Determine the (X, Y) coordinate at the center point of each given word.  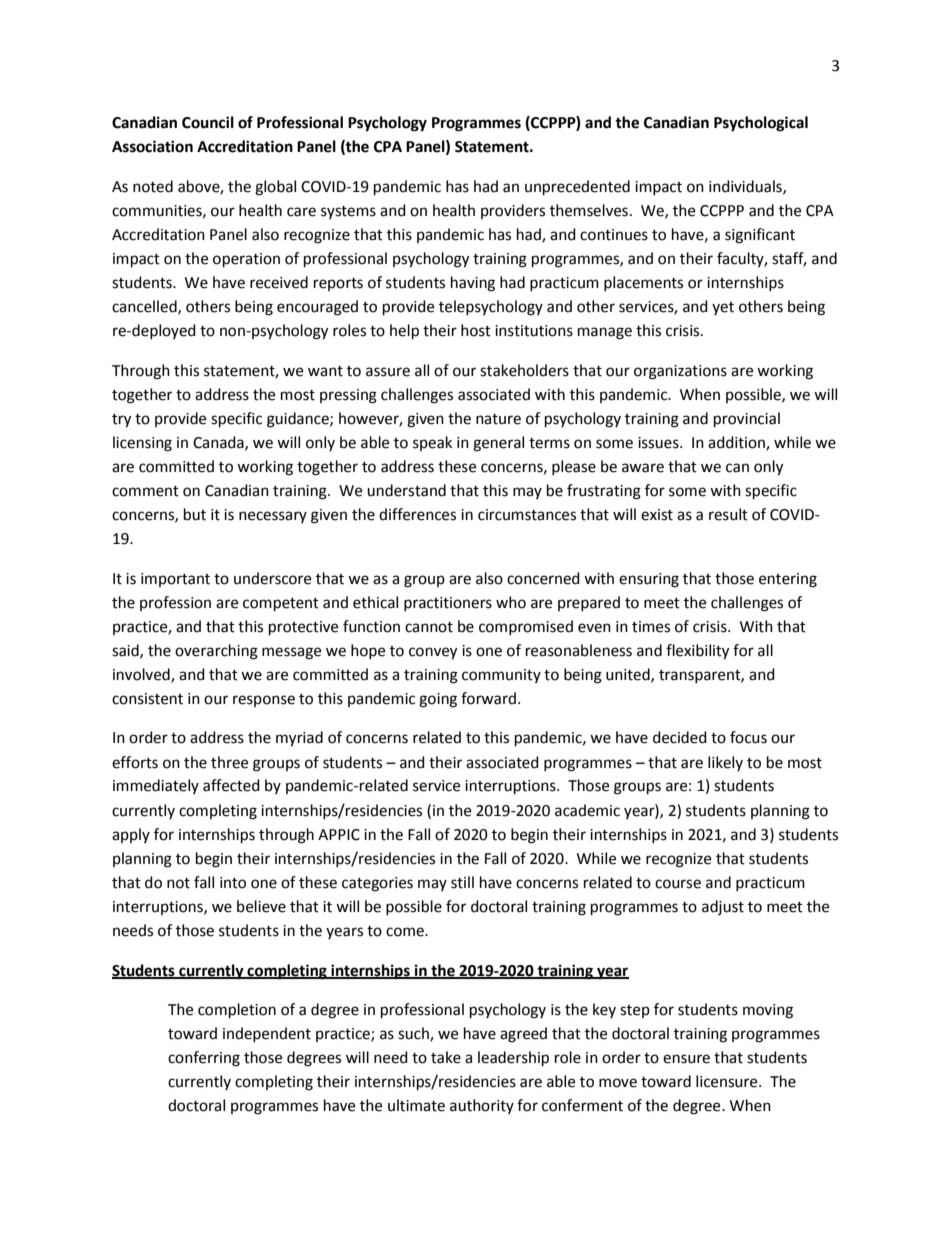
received (279, 282)
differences (417, 514)
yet (723, 308)
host (476, 330)
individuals (746, 187)
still (462, 882)
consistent (147, 699)
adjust (723, 907)
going (438, 700)
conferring (204, 1059)
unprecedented (577, 188)
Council (208, 122)
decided (680, 737)
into (233, 883)
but (195, 514)
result (728, 514)
